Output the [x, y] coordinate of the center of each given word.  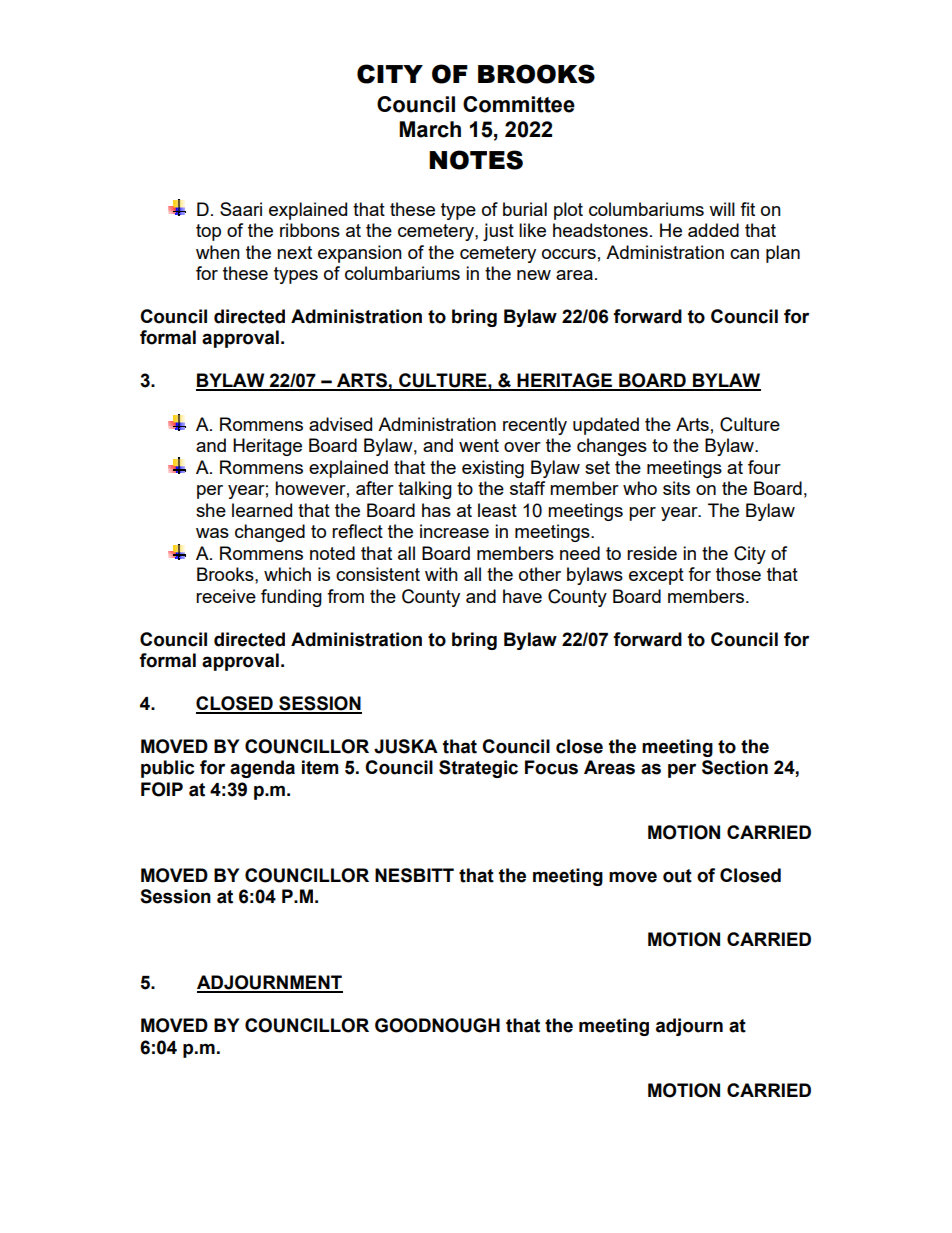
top [208, 232]
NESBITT [414, 875]
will [722, 209]
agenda [262, 769]
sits [676, 488]
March [430, 129]
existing [493, 469]
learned [262, 510]
